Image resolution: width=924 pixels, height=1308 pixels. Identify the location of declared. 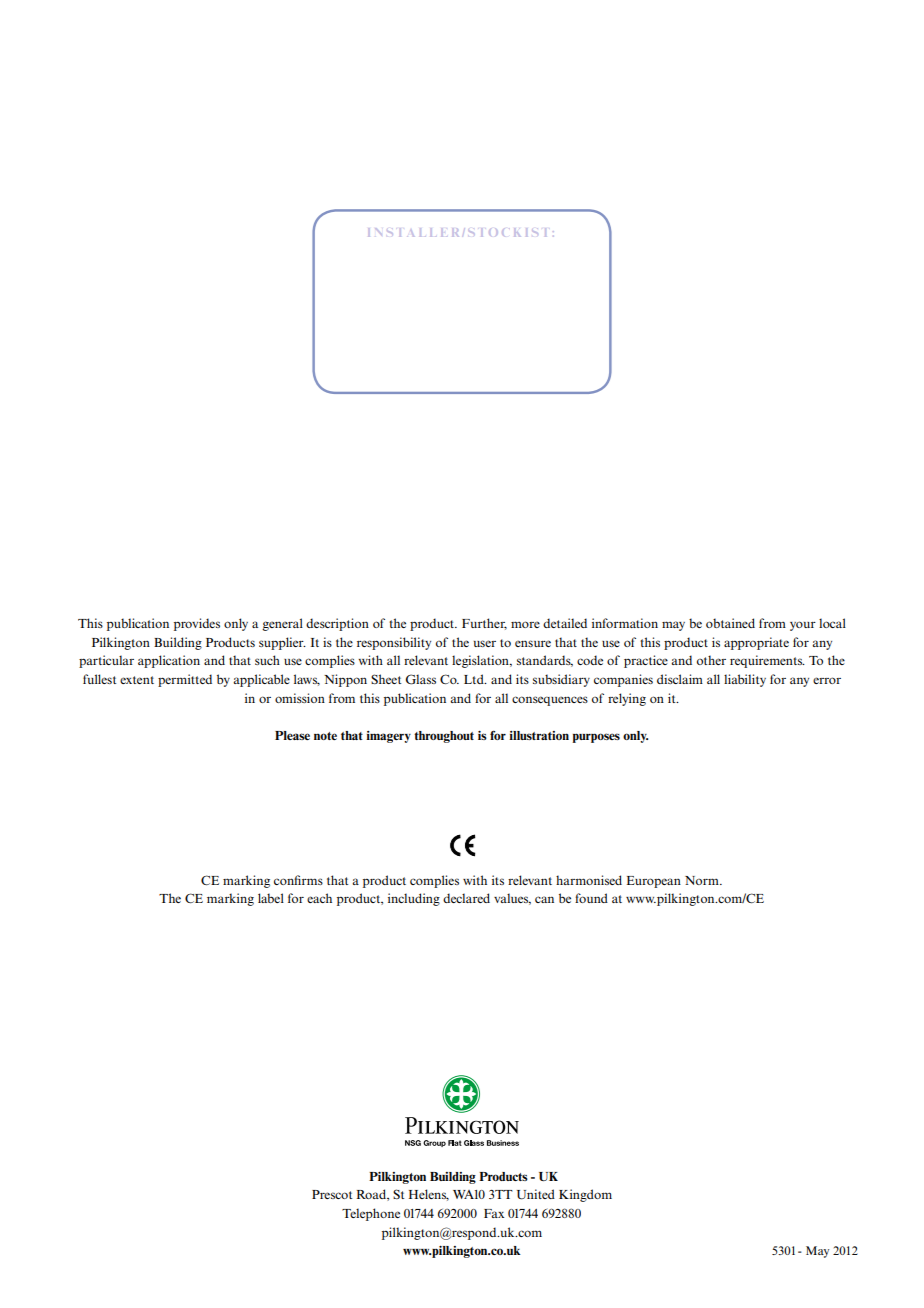
(466, 898).
